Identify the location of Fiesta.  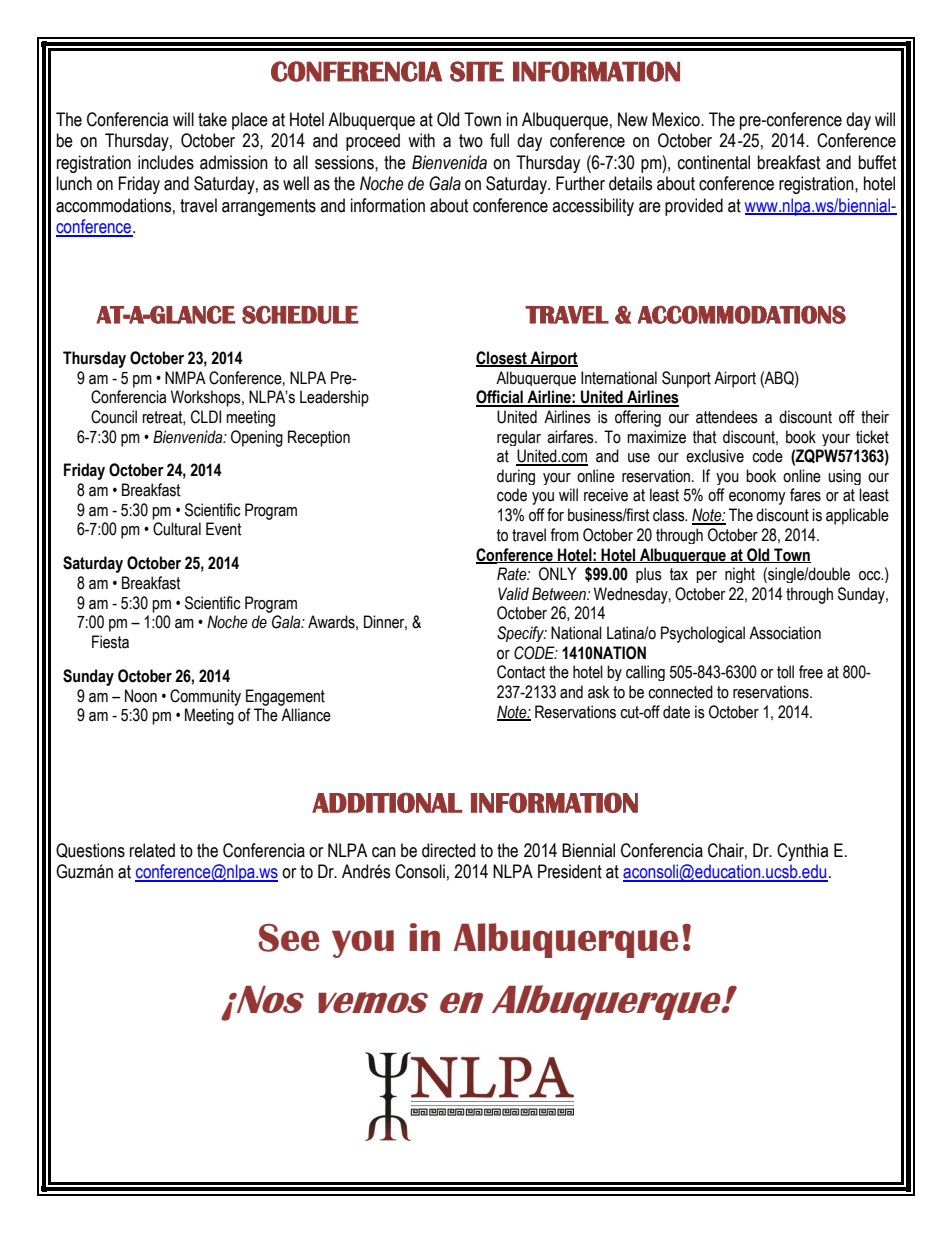
(110, 642).
